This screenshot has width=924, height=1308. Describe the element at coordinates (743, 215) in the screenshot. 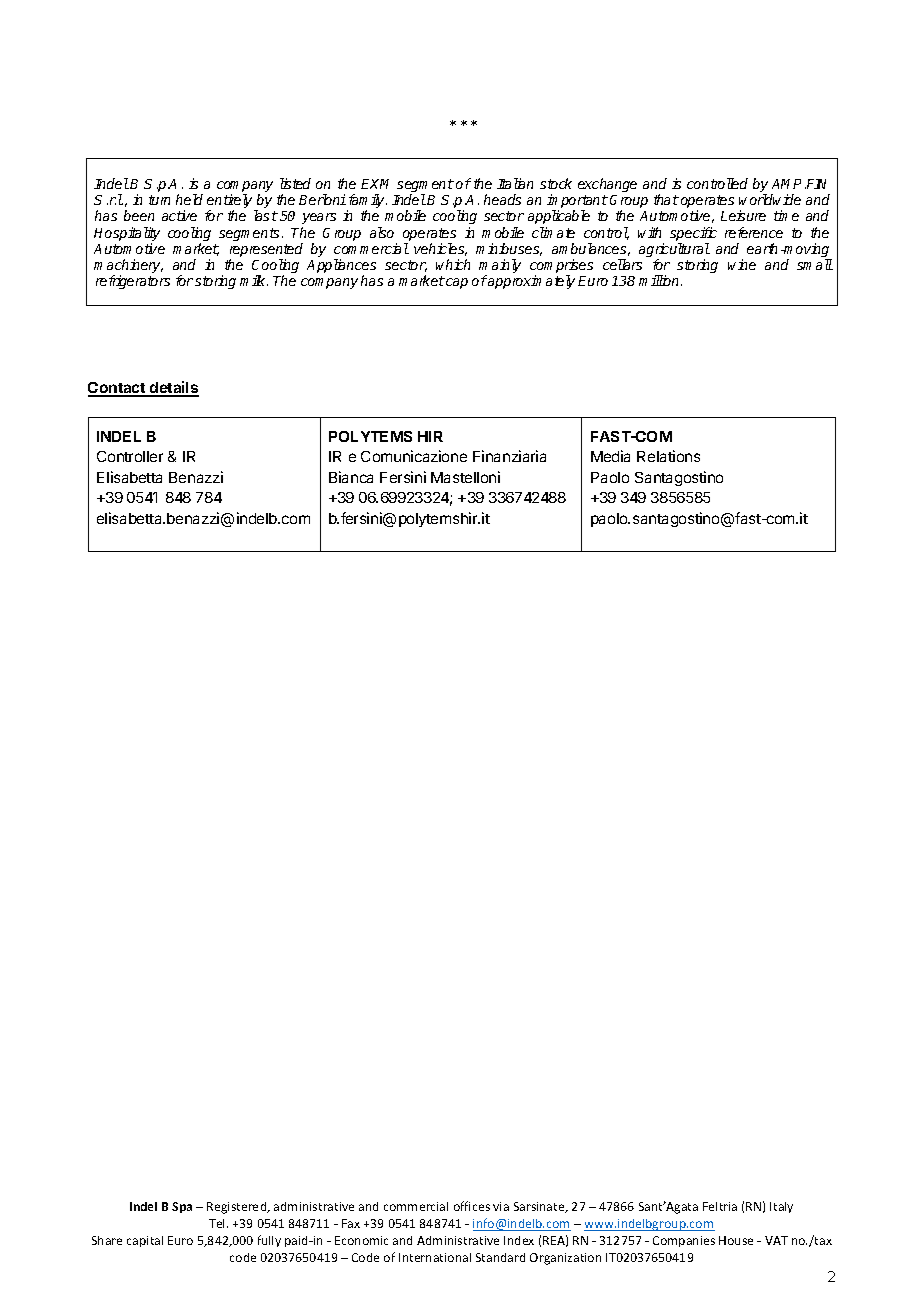

I see `Leisure` at that location.
